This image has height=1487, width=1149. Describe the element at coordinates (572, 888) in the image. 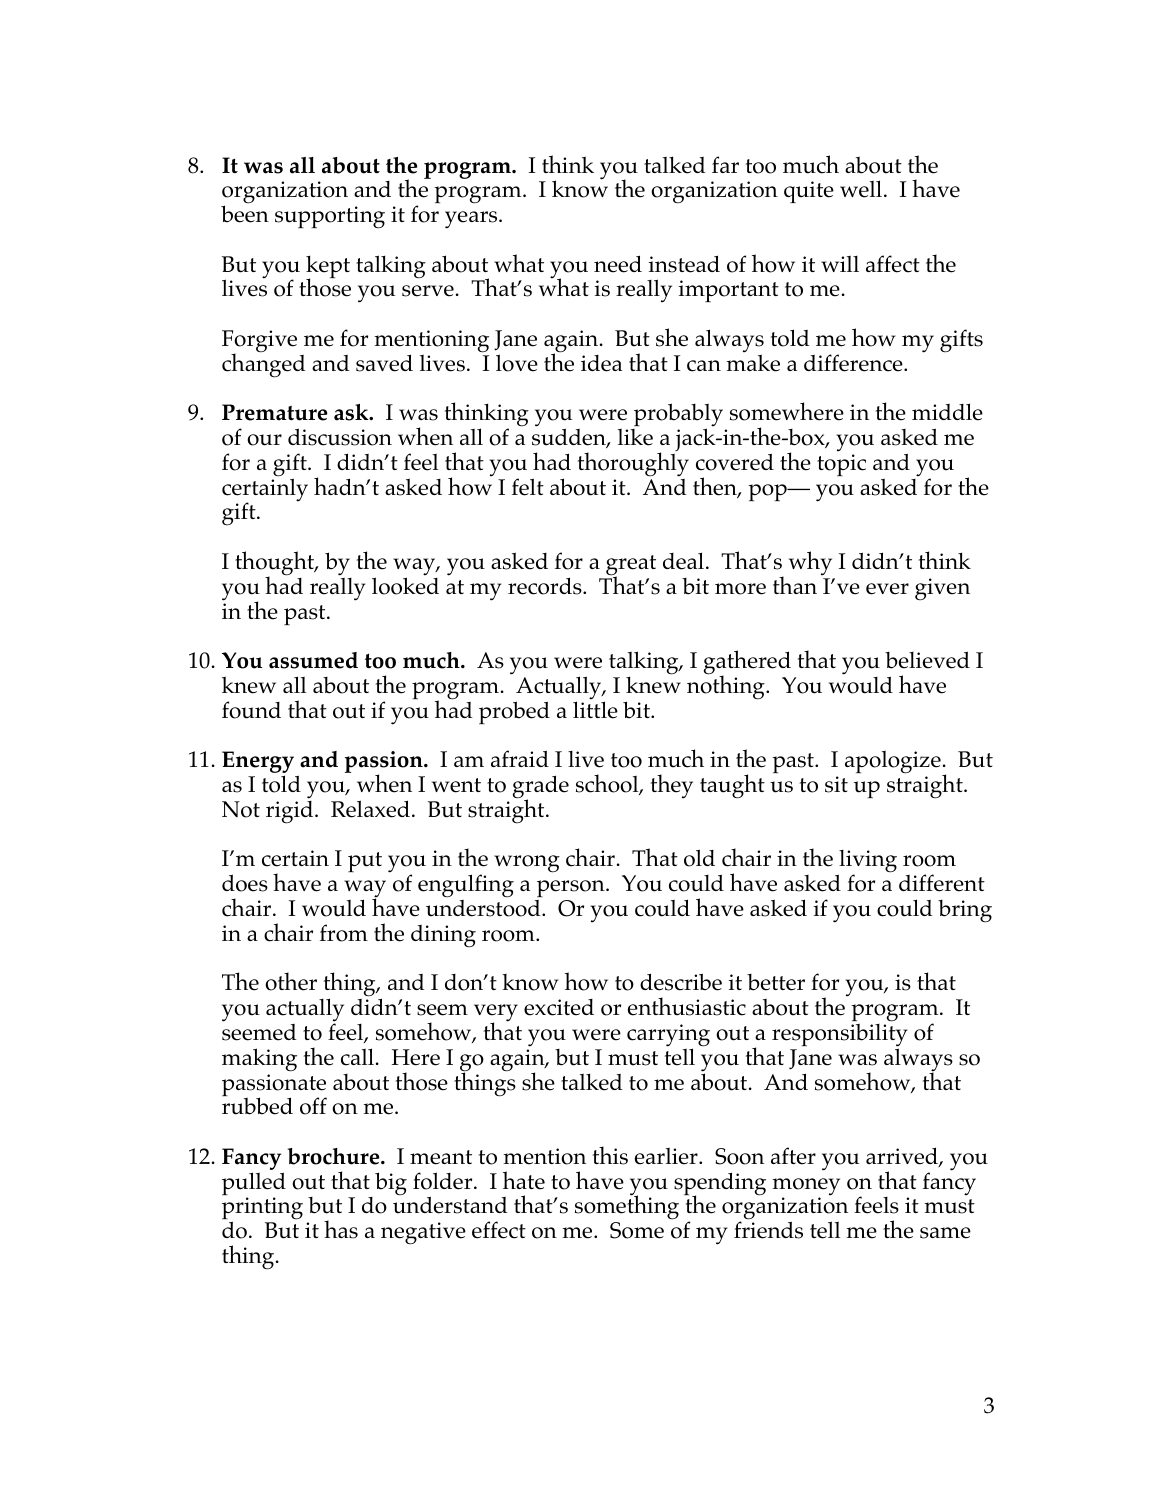

I see `person` at that location.
